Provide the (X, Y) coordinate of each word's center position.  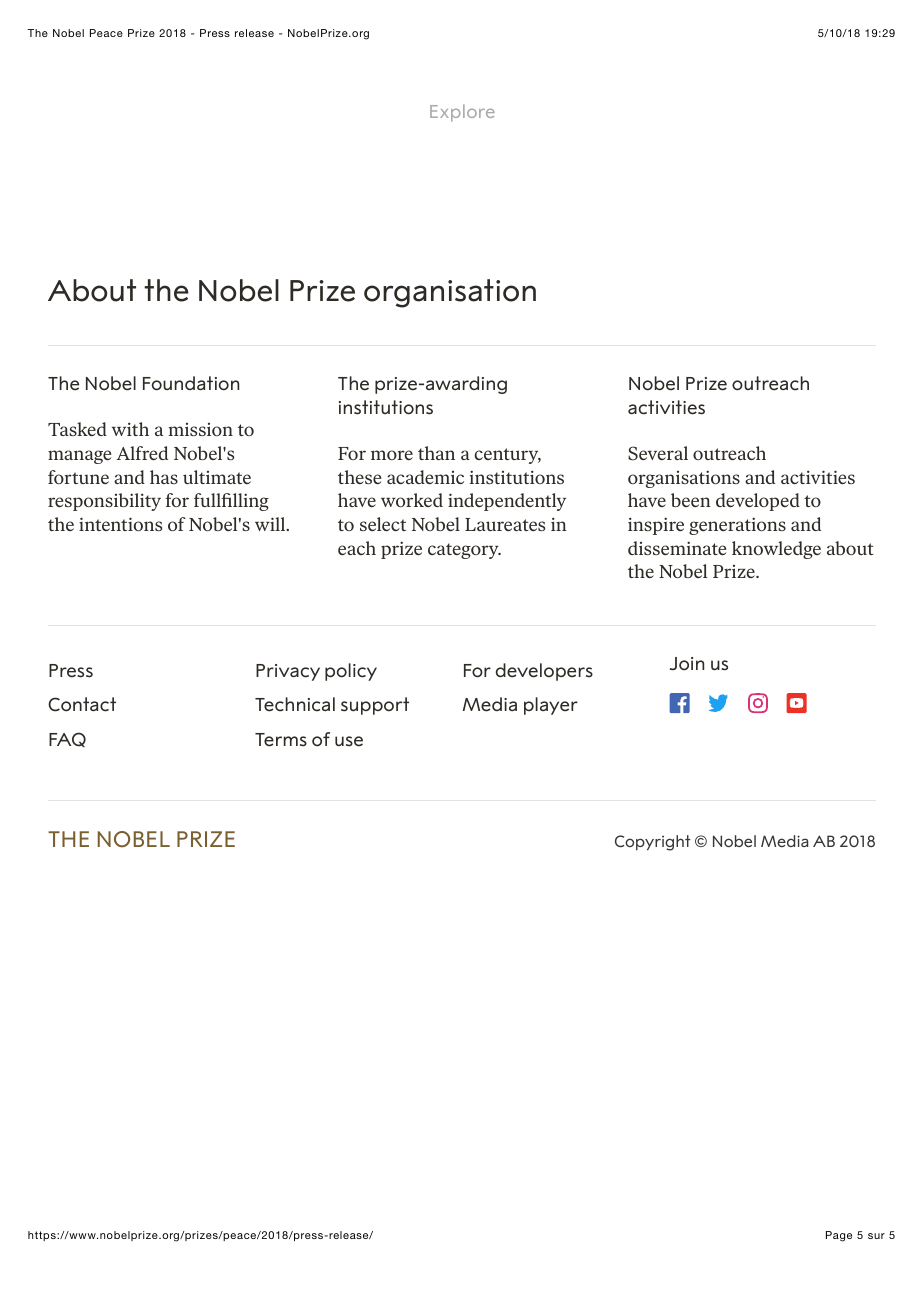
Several (658, 453)
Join (687, 664)
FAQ (67, 739)
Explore (462, 113)
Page (839, 1236)
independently (507, 502)
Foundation (191, 383)
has (164, 477)
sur (876, 1236)
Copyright (652, 843)
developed (758, 502)
